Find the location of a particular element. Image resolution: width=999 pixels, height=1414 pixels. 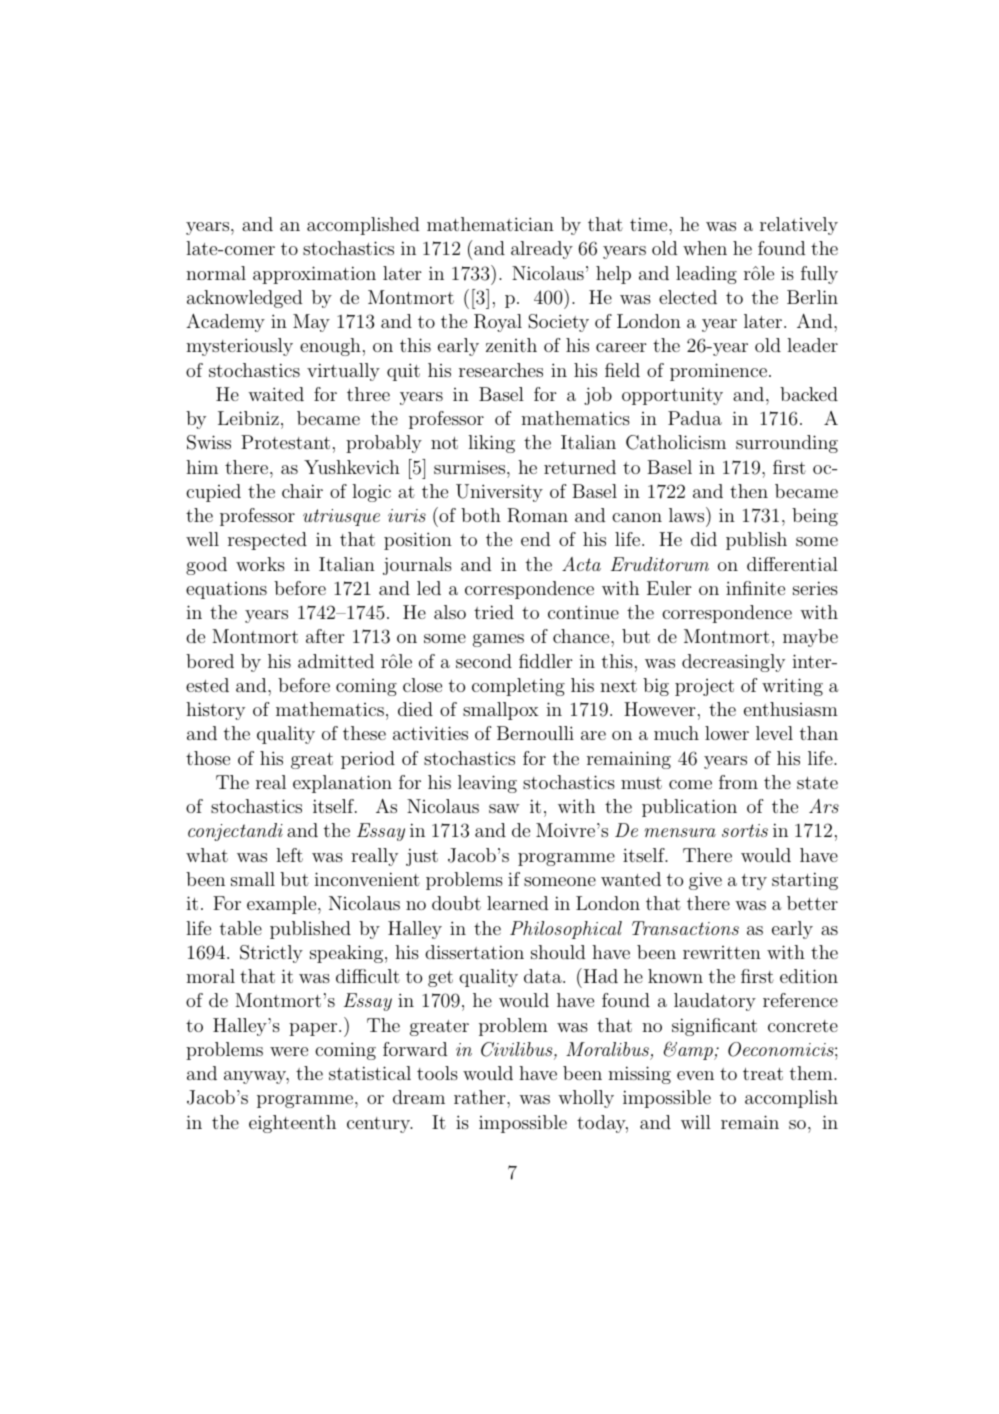

eighteenth is located at coordinates (292, 1124).
